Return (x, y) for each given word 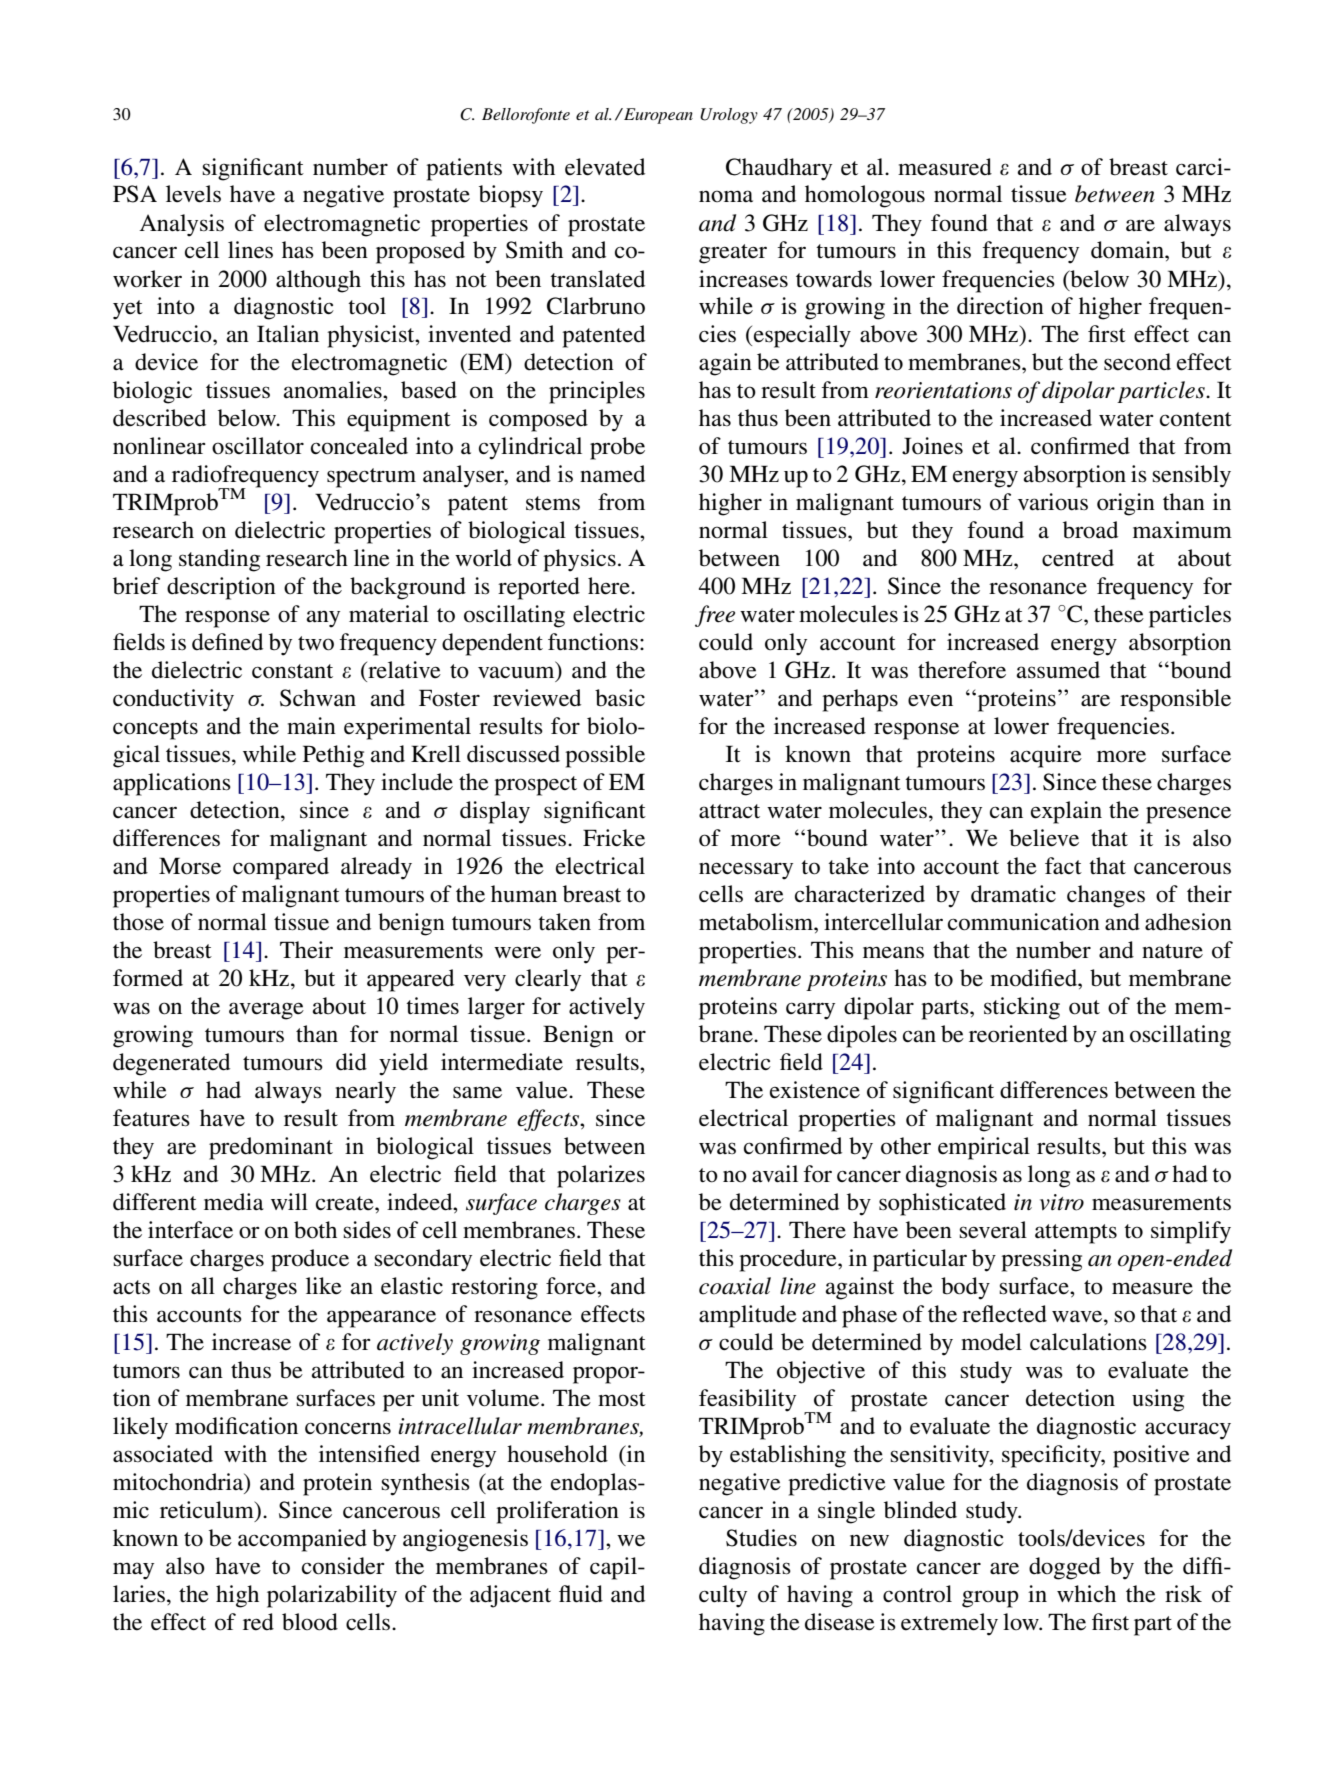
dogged (1065, 1568)
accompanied (302, 1540)
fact (1063, 866)
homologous (865, 196)
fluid (581, 1594)
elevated (605, 167)
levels (193, 194)
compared (281, 868)
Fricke (614, 838)
